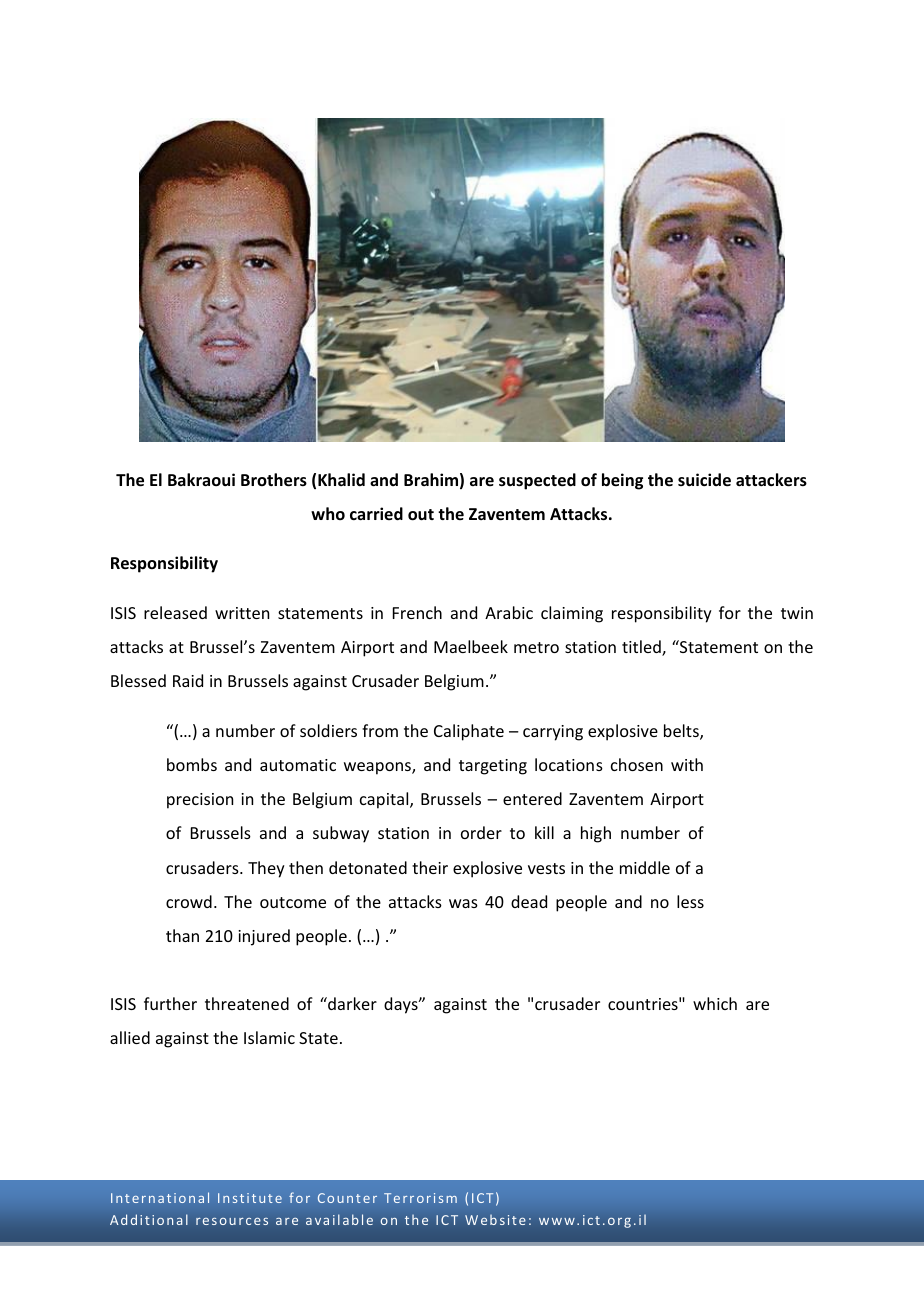  I want to click on threatened, so click(247, 1003).
